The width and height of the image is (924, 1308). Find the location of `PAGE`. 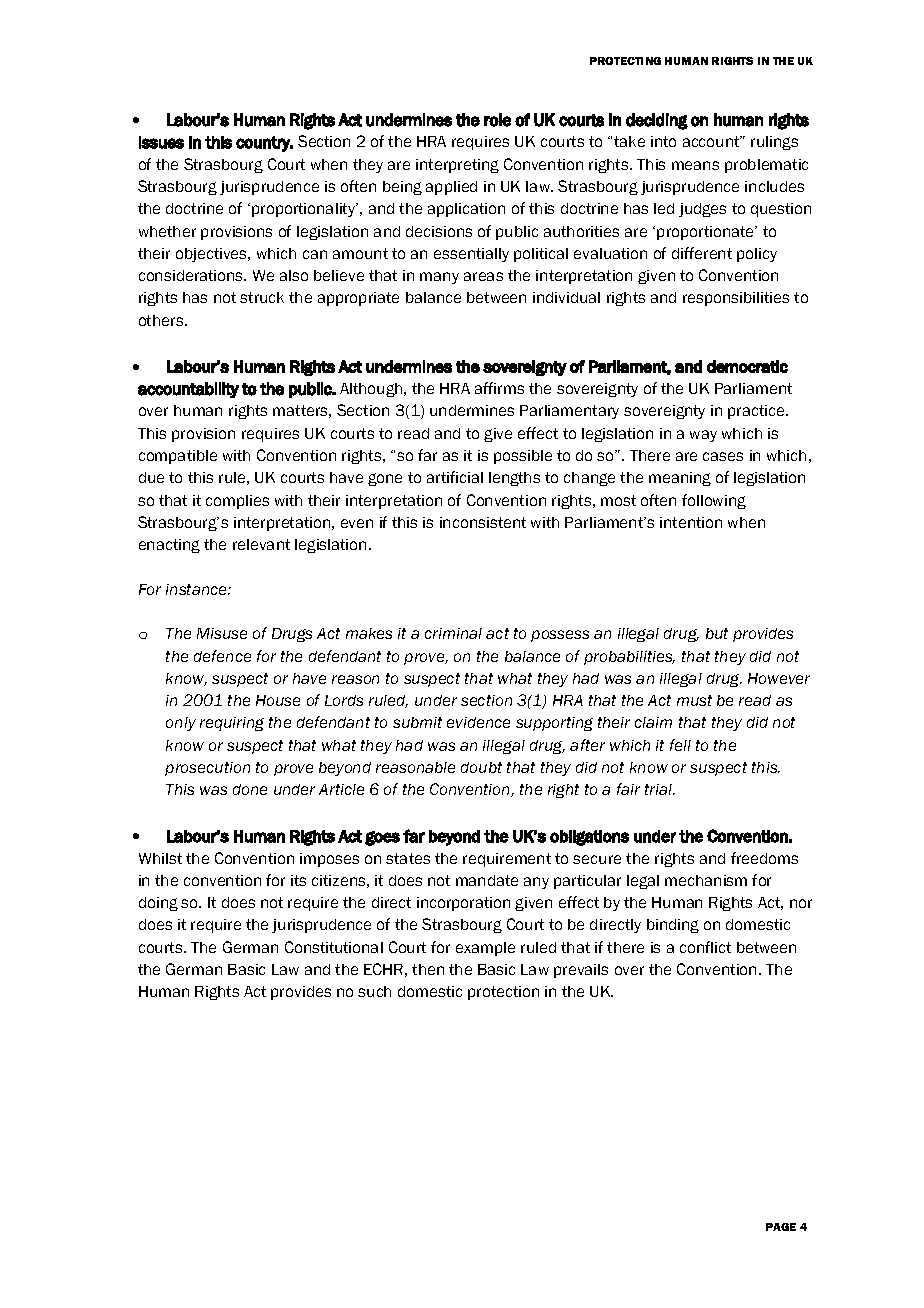

PAGE is located at coordinates (781, 1227).
